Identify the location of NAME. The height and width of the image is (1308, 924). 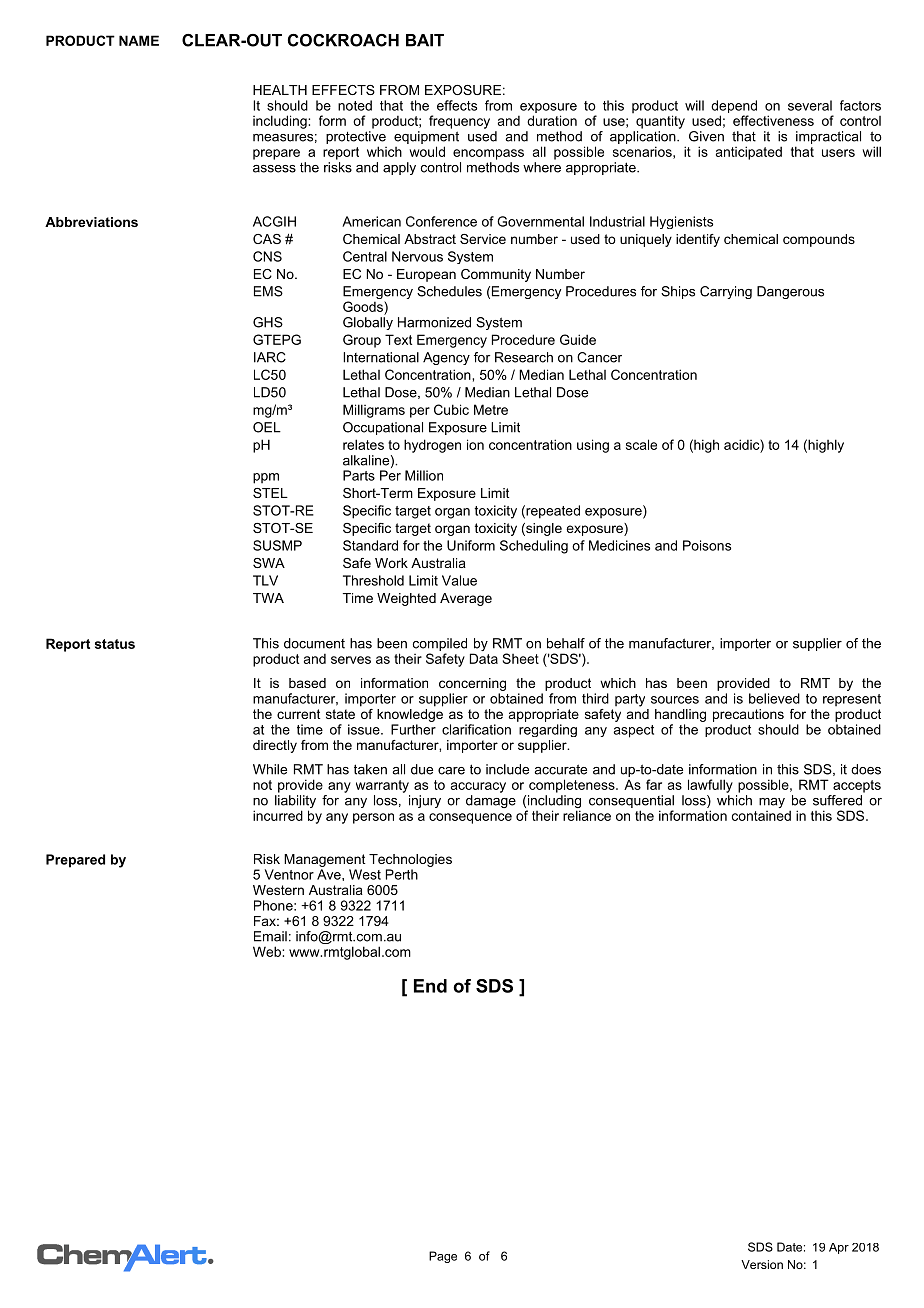
(139, 40).
